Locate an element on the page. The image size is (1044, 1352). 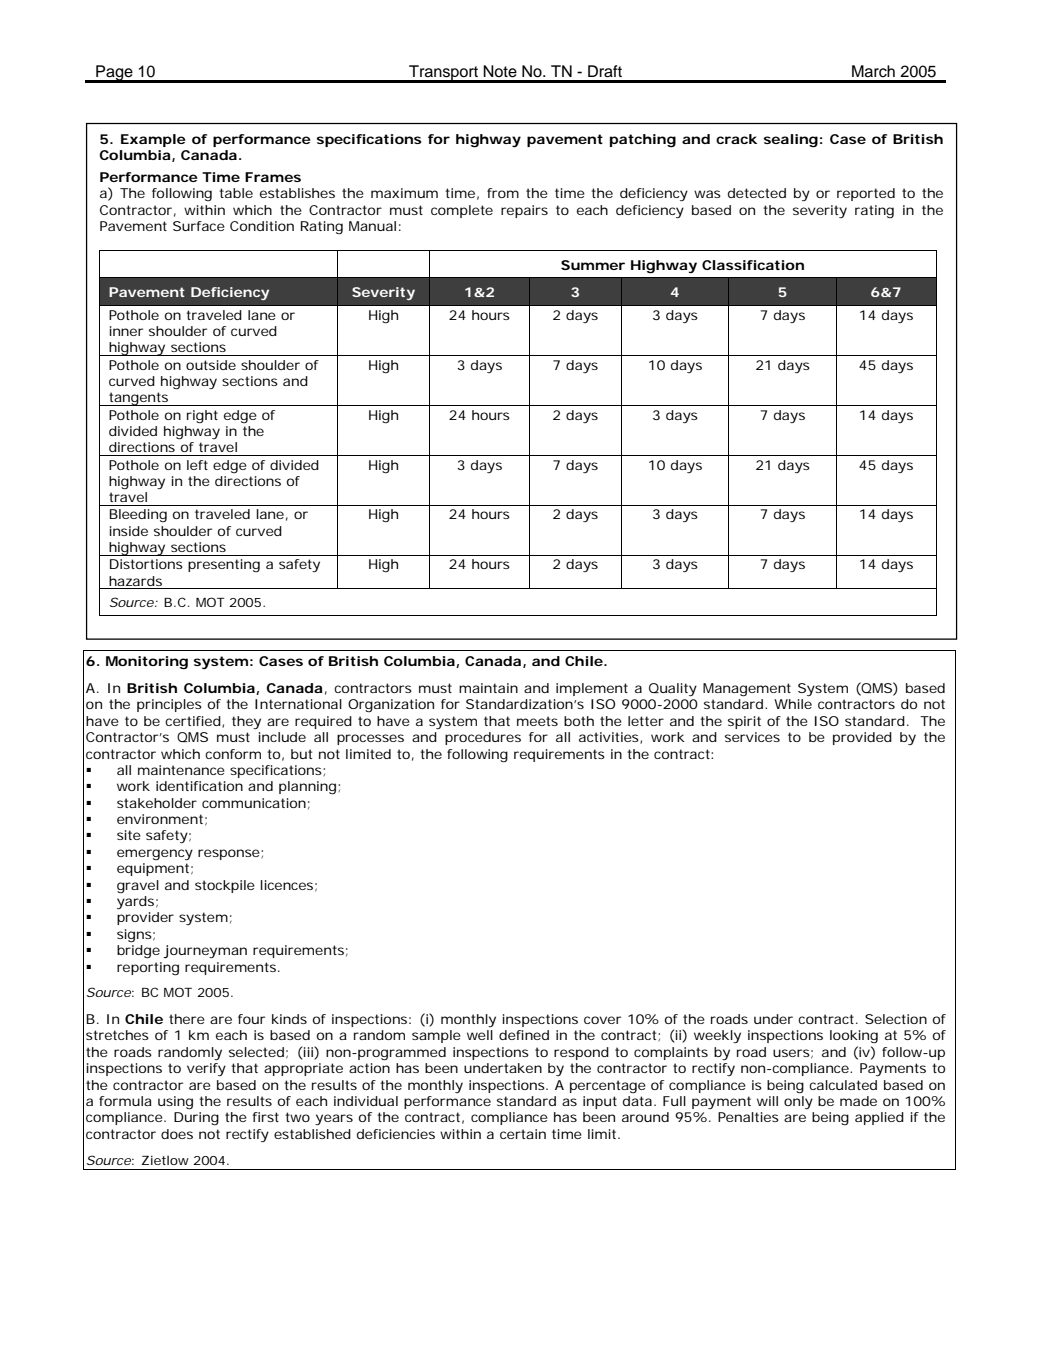
Management is located at coordinates (747, 690).
